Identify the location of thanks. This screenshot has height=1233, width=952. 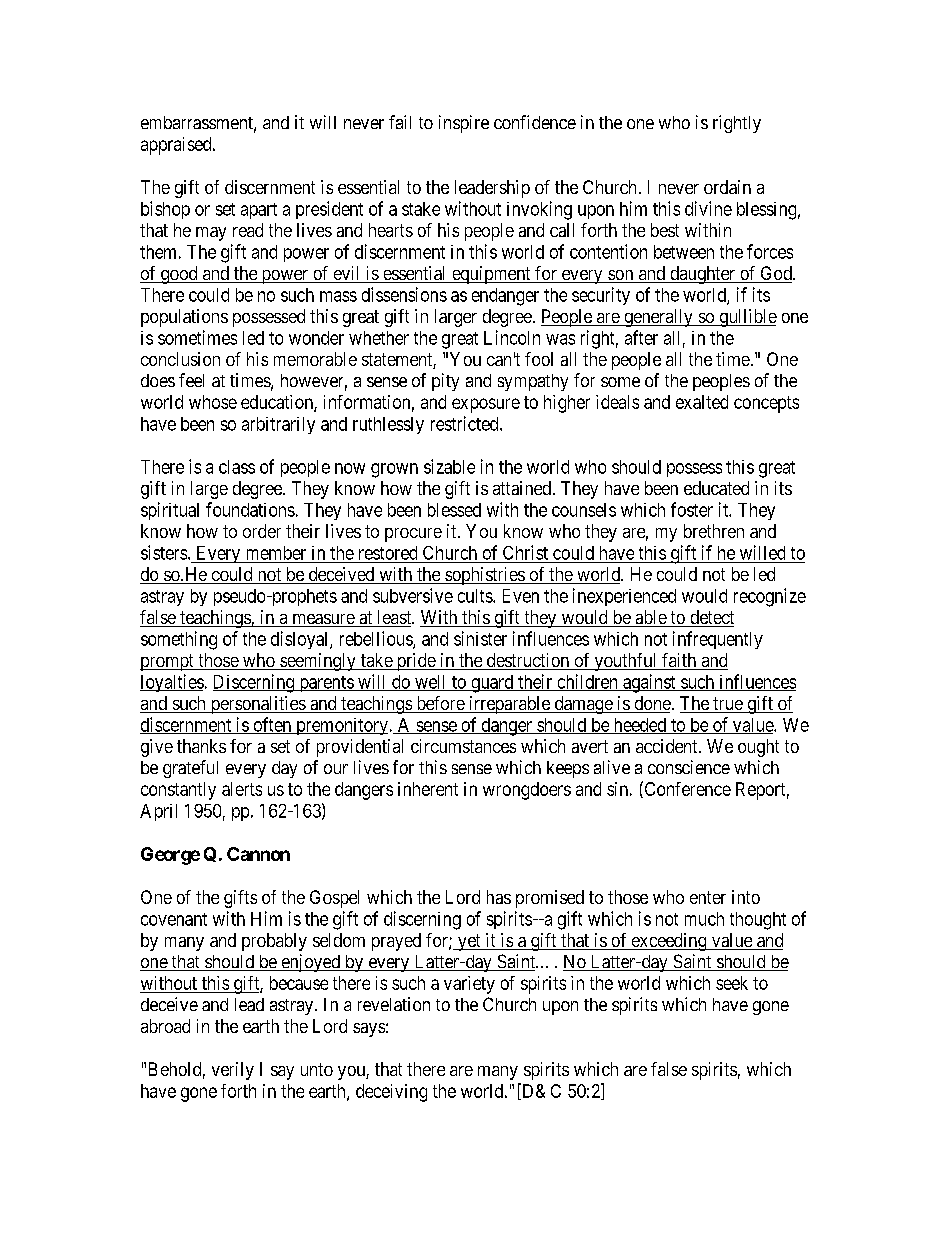
(201, 746).
